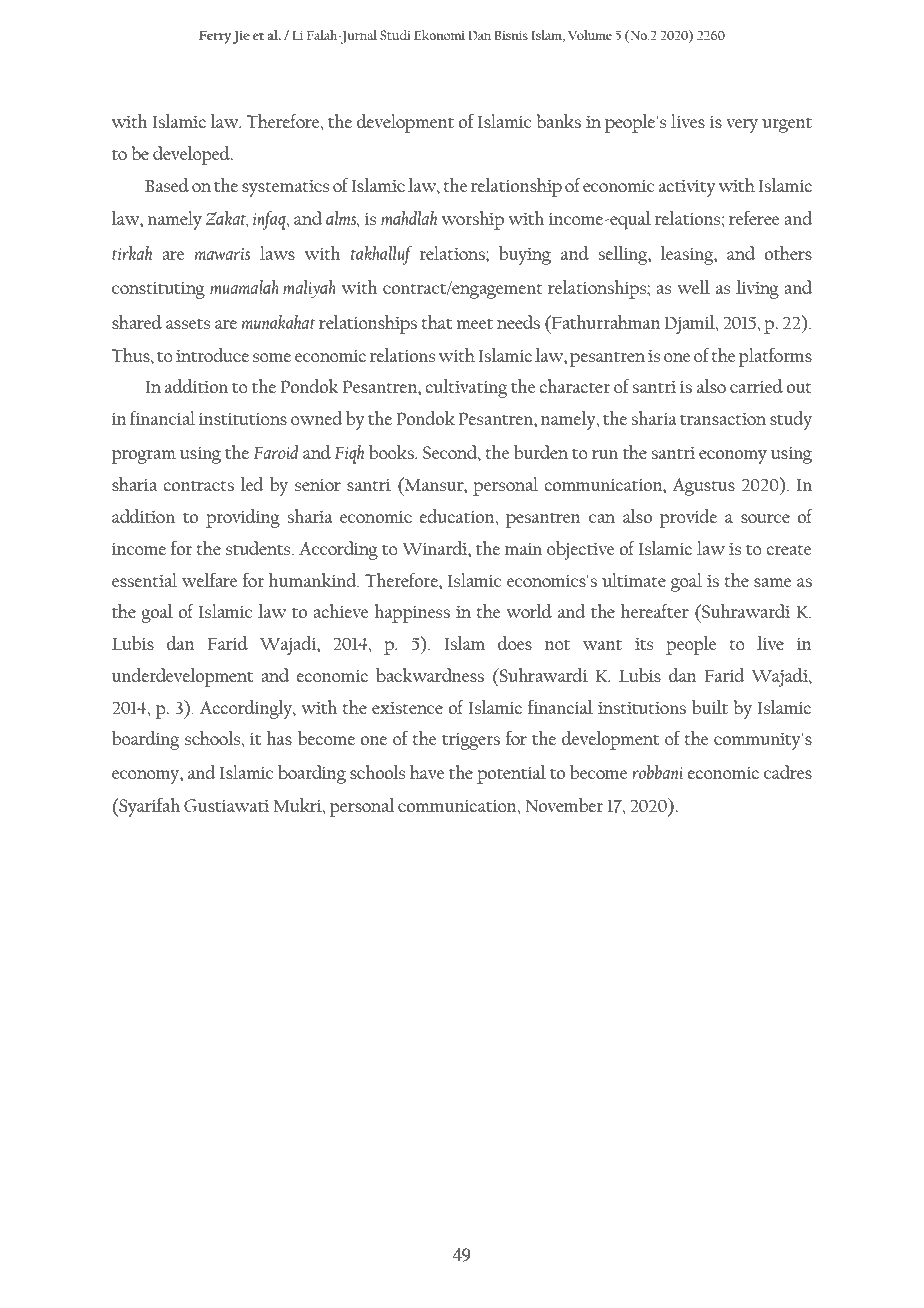  I want to click on has, so click(279, 738).
